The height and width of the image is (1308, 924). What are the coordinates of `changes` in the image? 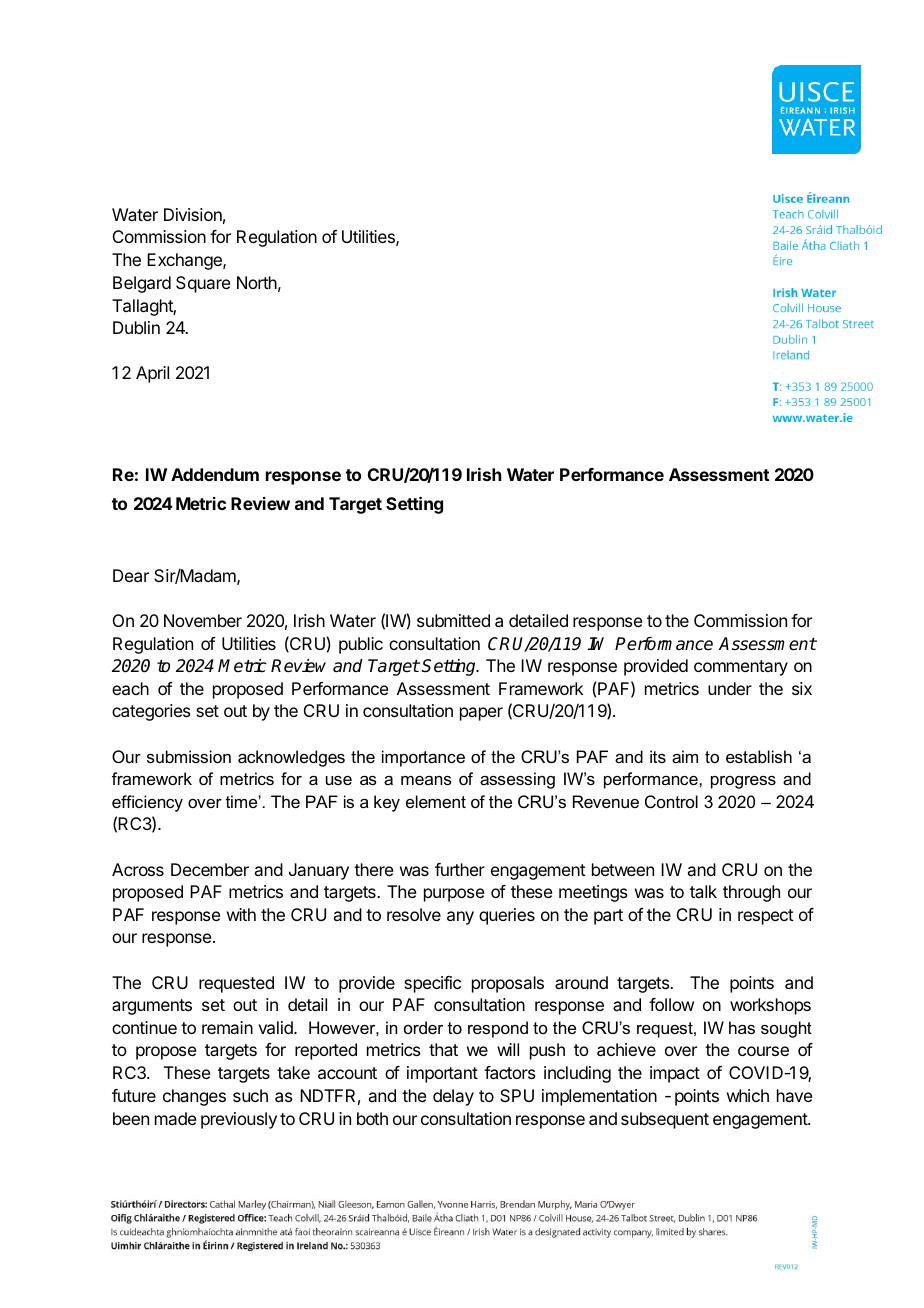 It's located at (194, 1097).
